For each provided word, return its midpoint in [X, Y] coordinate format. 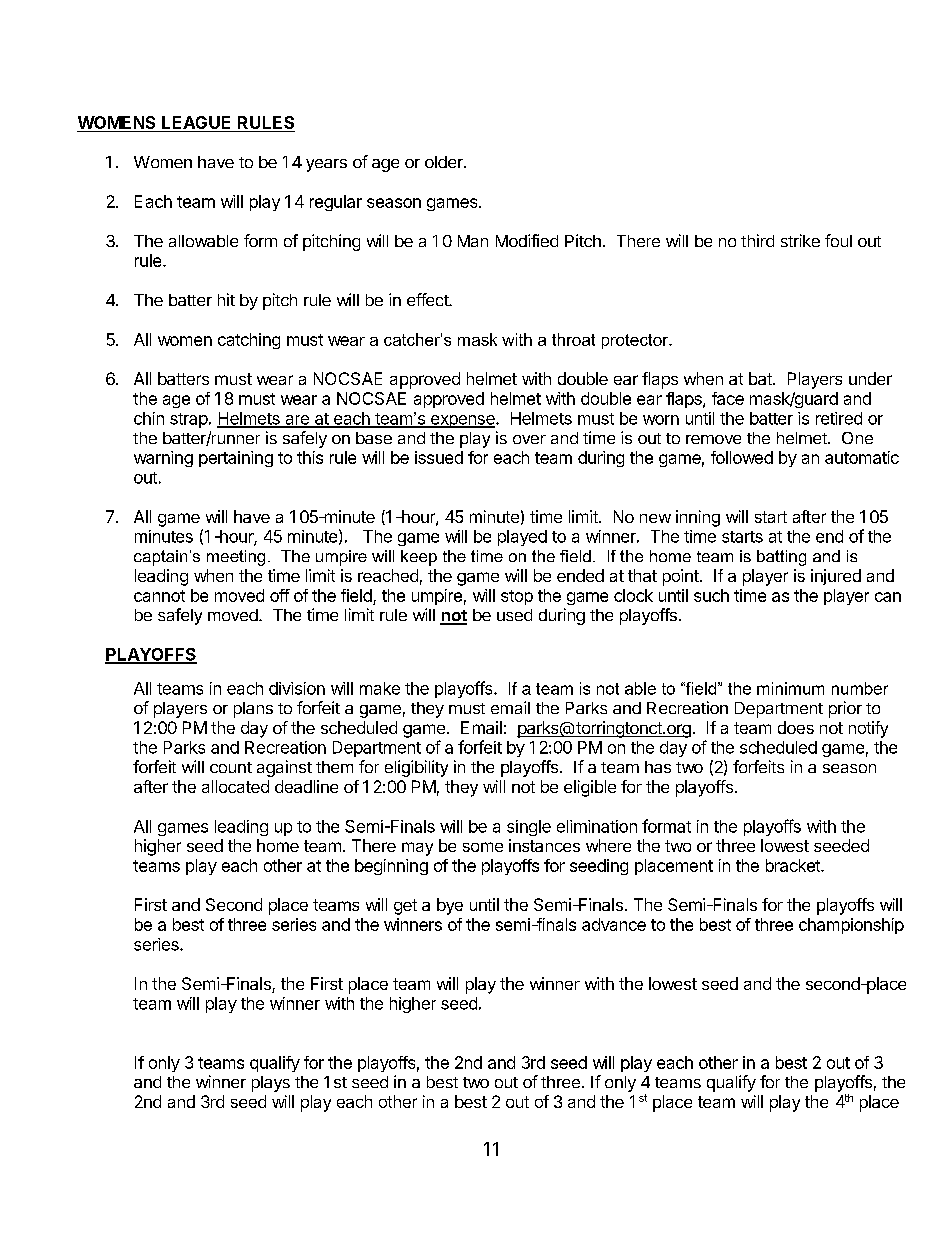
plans [253, 710]
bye [450, 906]
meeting [236, 558]
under [870, 378]
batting [781, 558]
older [445, 162]
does [796, 727]
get [405, 907]
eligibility [416, 768]
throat [573, 339]
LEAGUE [196, 122]
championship [851, 926]
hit [226, 299]
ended [580, 575]
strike [800, 240]
